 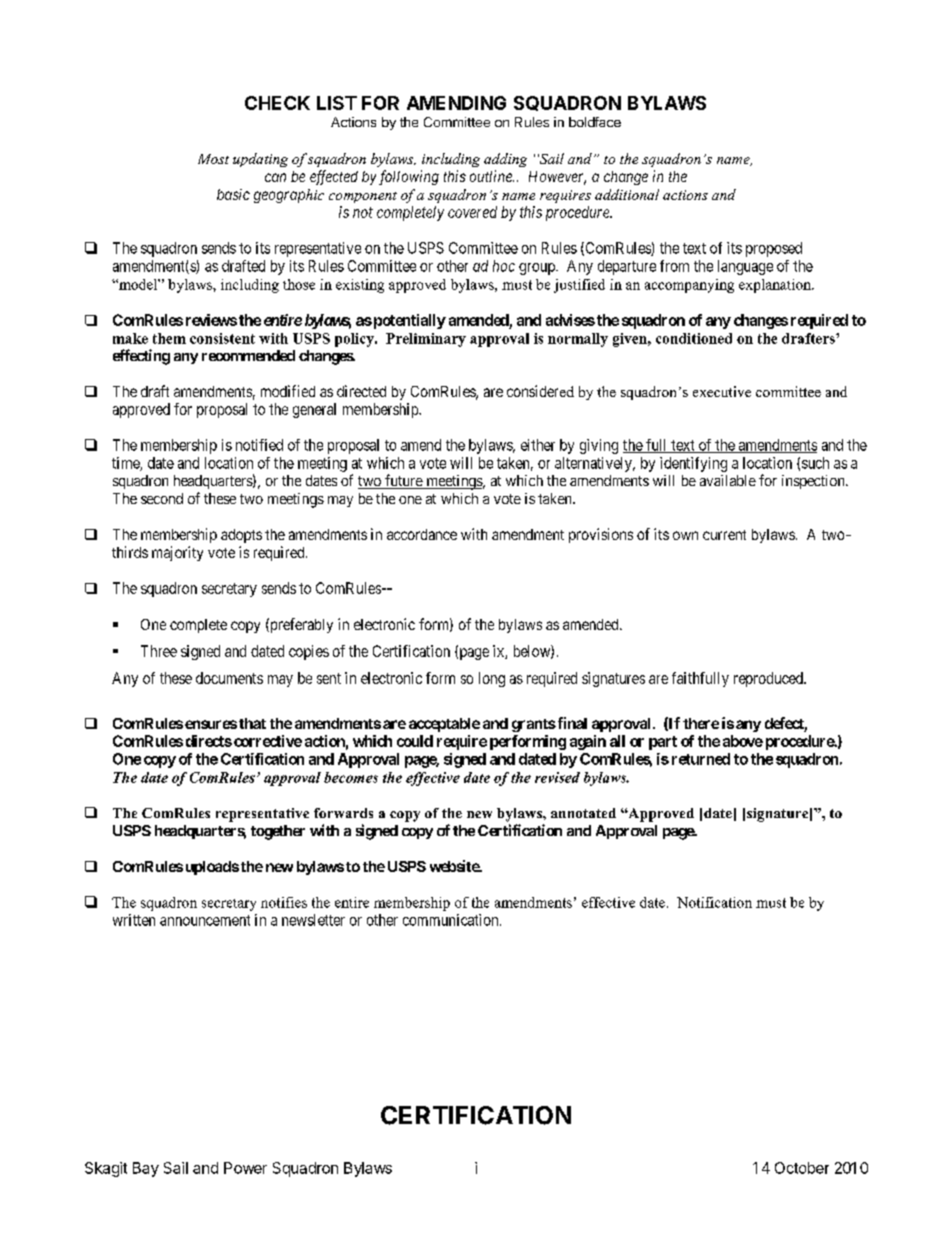 What do you see at coordinates (278, 832) in the screenshot?
I see `together` at bounding box center [278, 832].
